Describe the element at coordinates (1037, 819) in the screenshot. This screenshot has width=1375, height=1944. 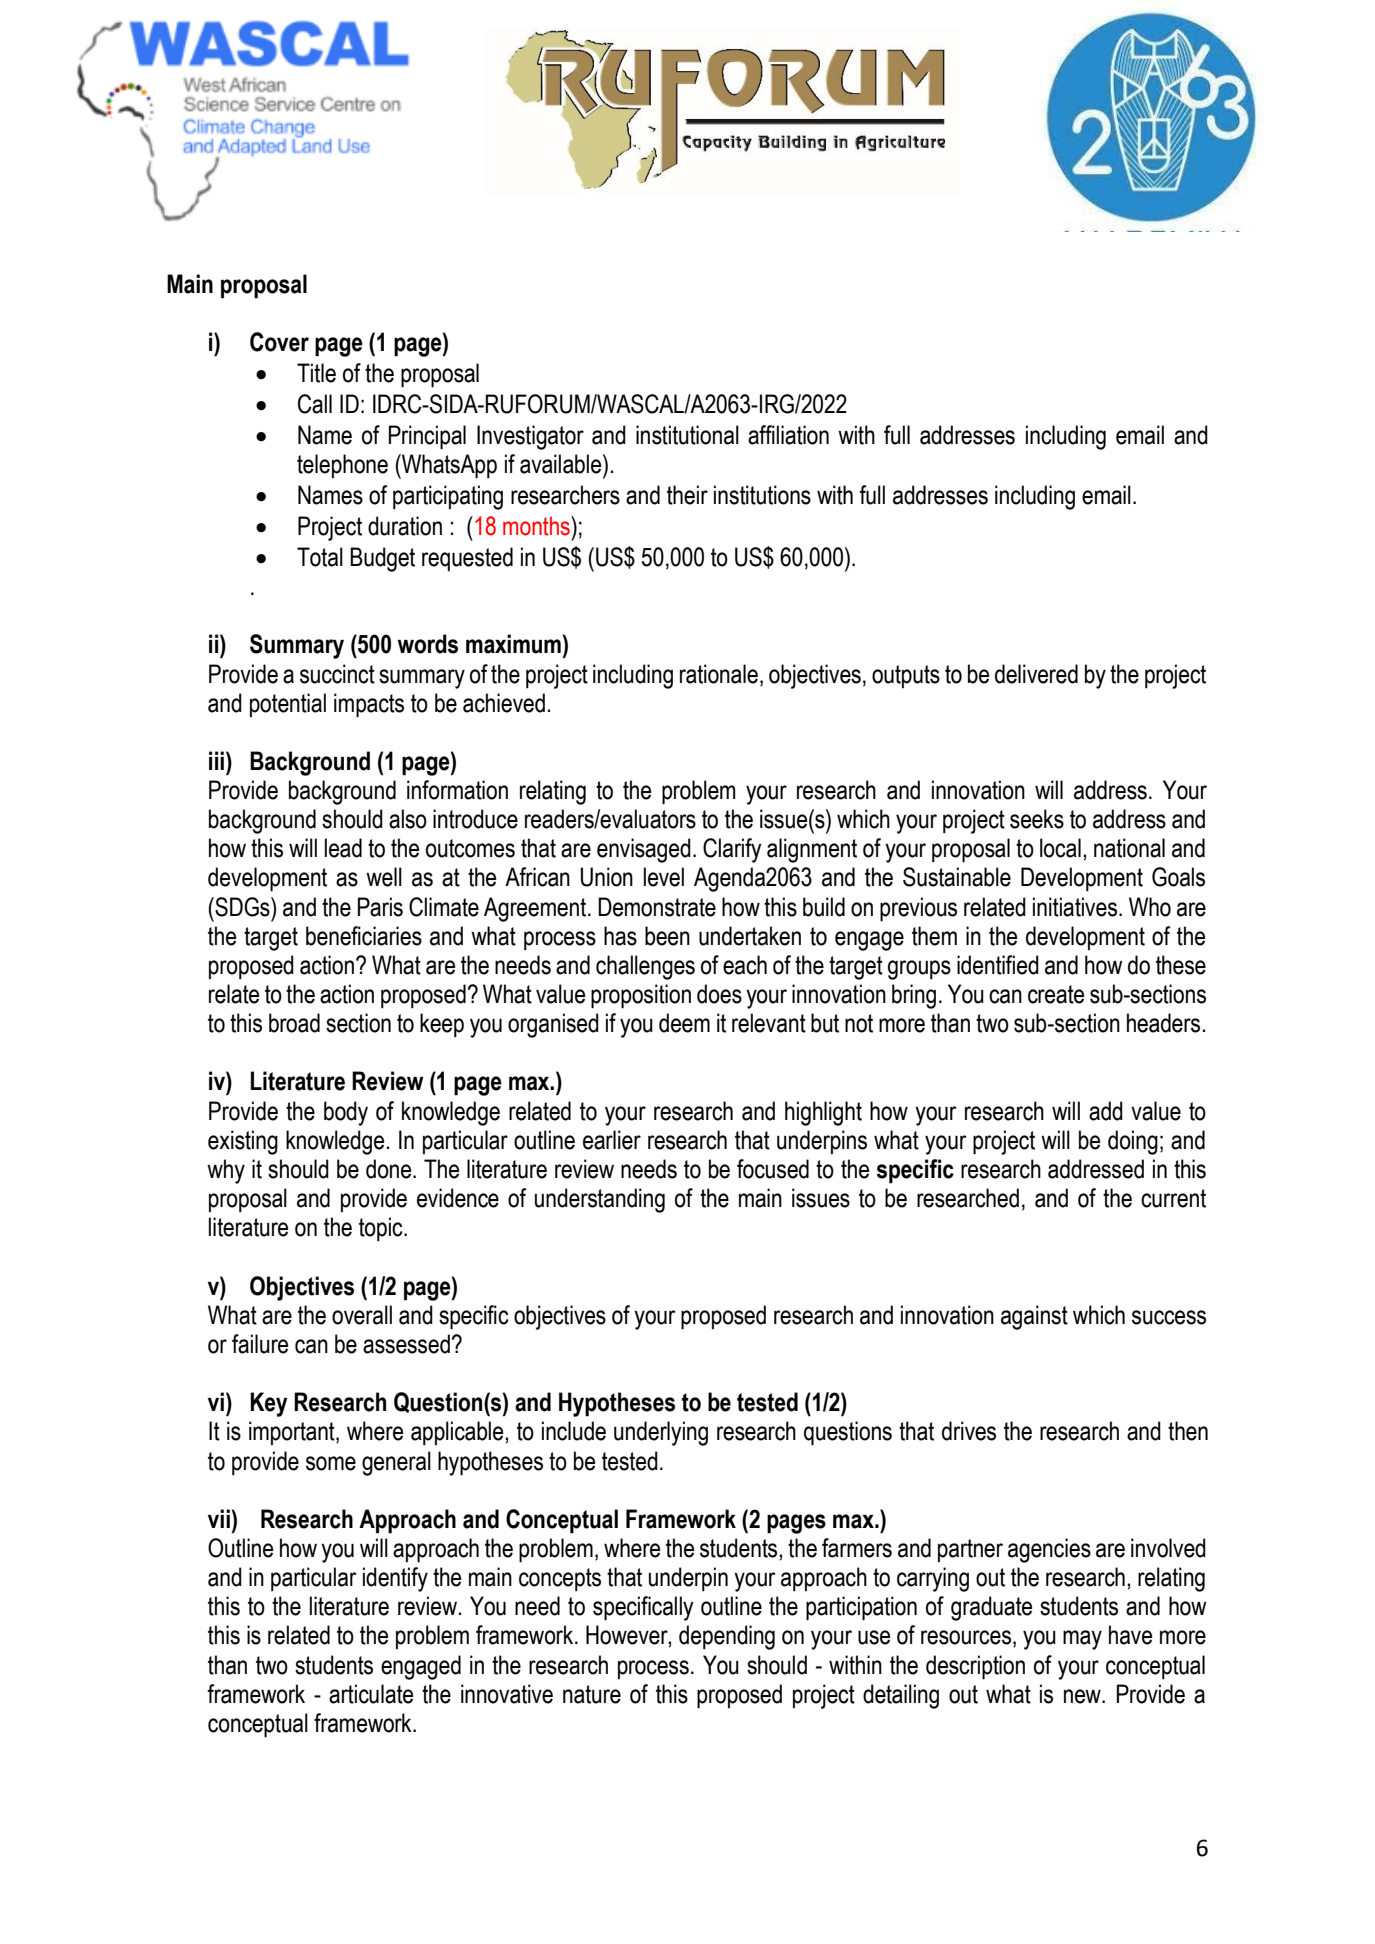
I see `seeks` at that location.
